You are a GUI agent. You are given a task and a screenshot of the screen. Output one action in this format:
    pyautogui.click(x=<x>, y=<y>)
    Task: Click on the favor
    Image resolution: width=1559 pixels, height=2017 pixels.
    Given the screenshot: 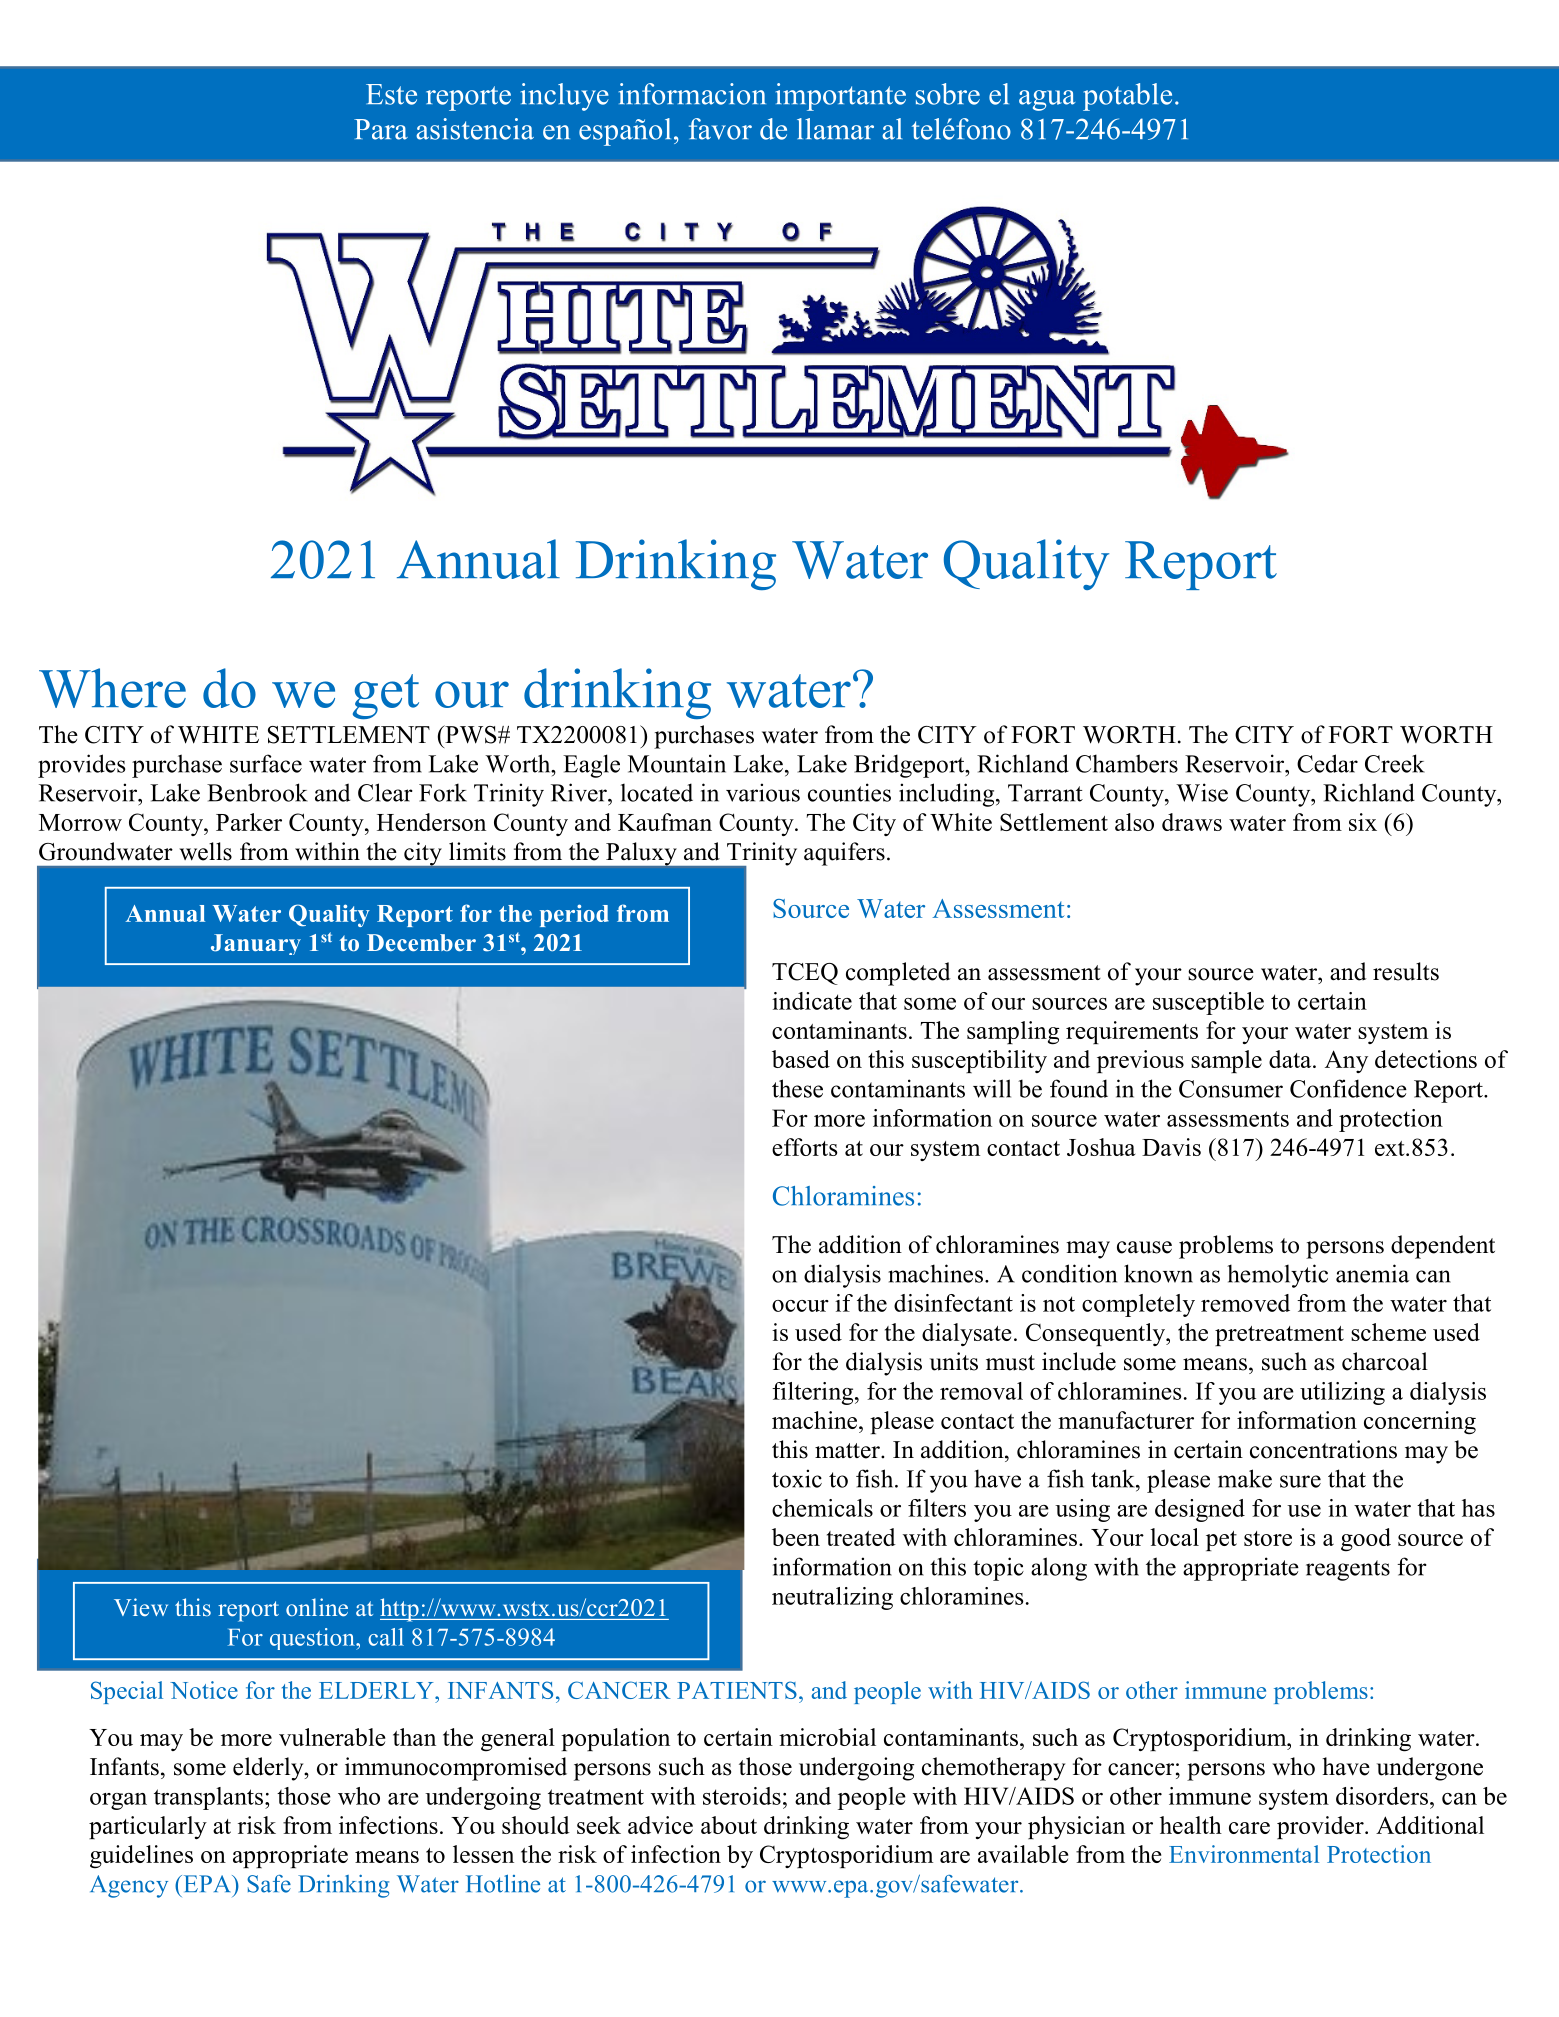 What is the action you would take?
    pyautogui.click(x=720, y=129)
